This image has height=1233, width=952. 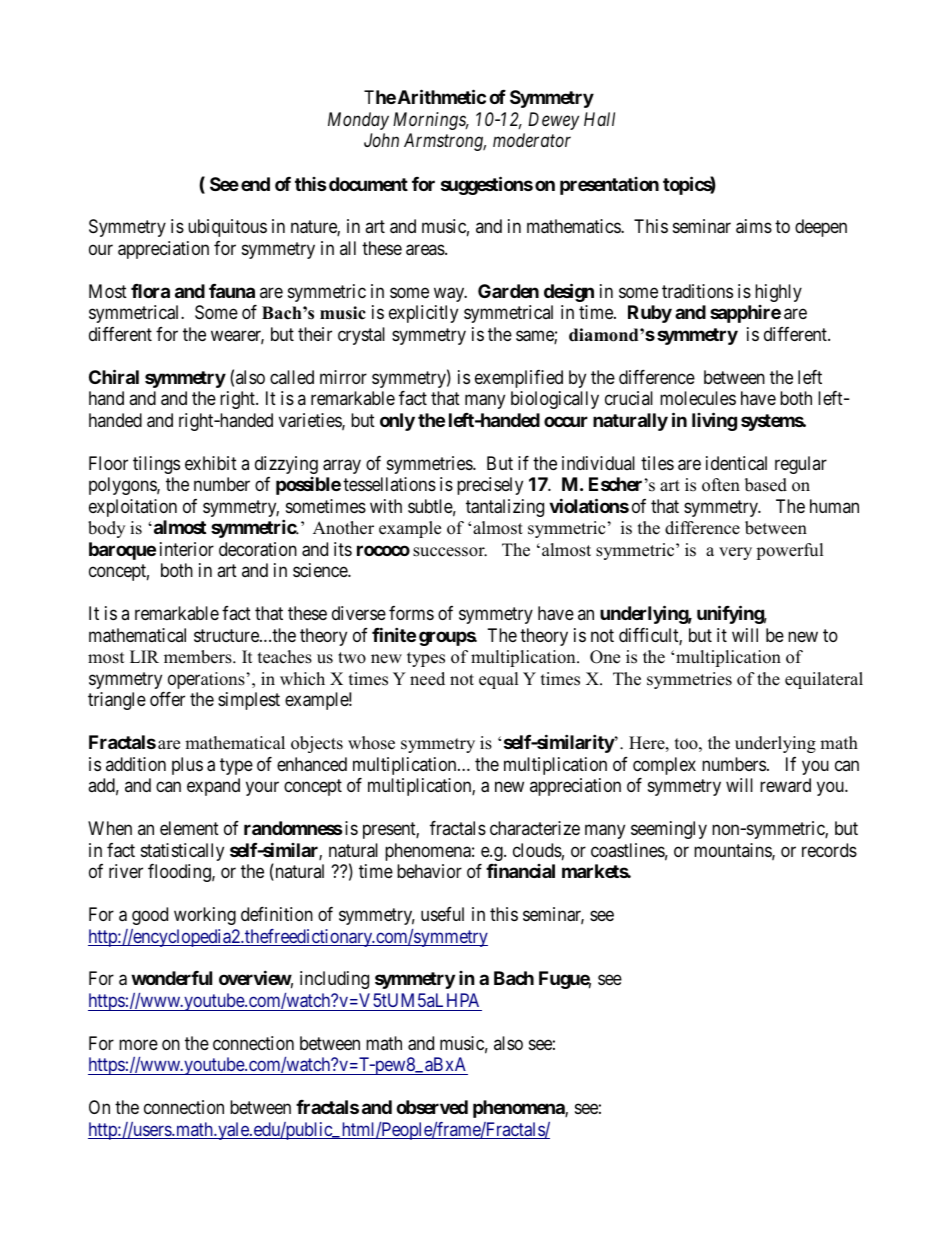 I want to click on records, so click(x=829, y=850).
